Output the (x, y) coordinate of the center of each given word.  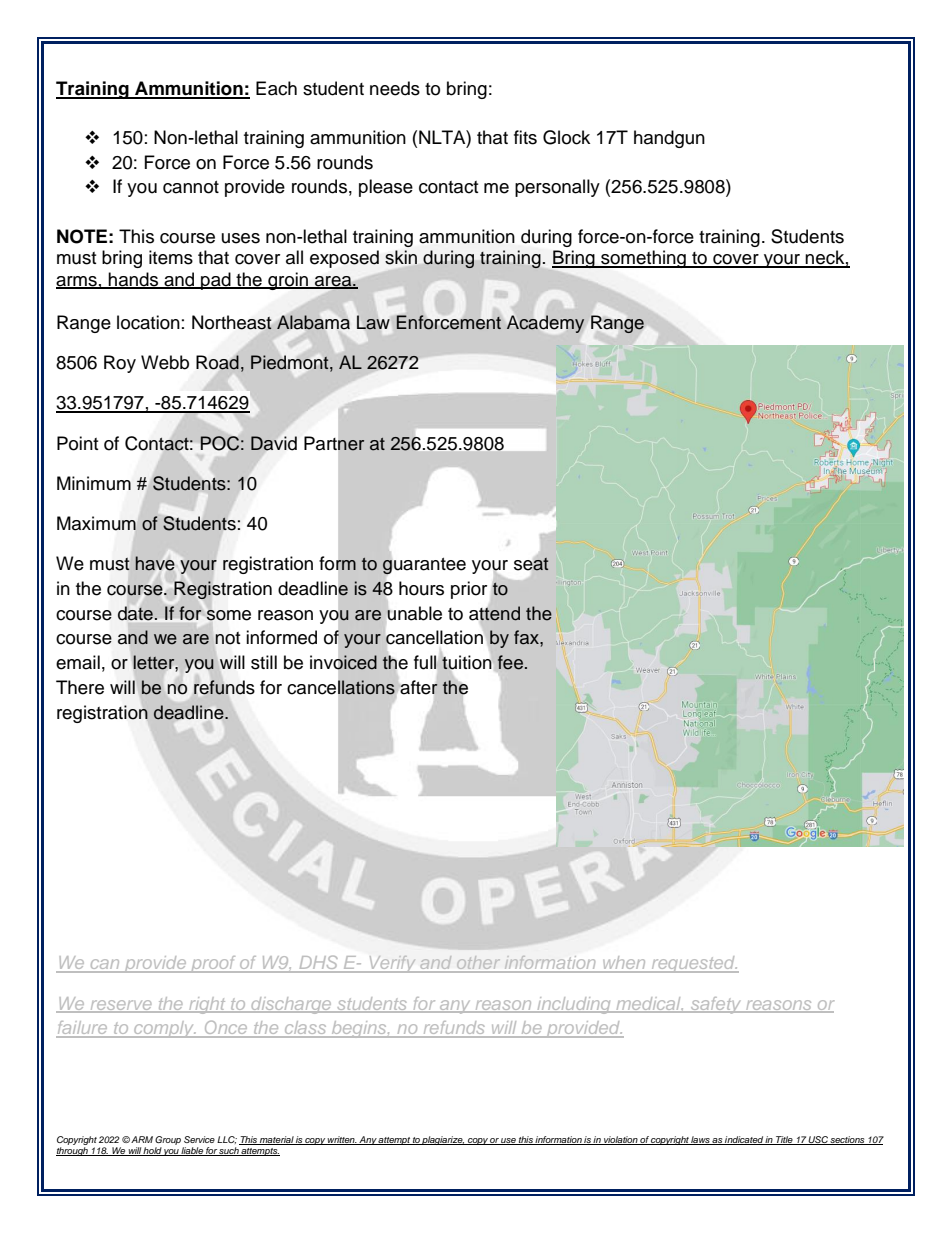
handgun (669, 139)
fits (525, 137)
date (135, 613)
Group (168, 1142)
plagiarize (443, 1140)
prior (469, 590)
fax (527, 637)
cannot (191, 187)
